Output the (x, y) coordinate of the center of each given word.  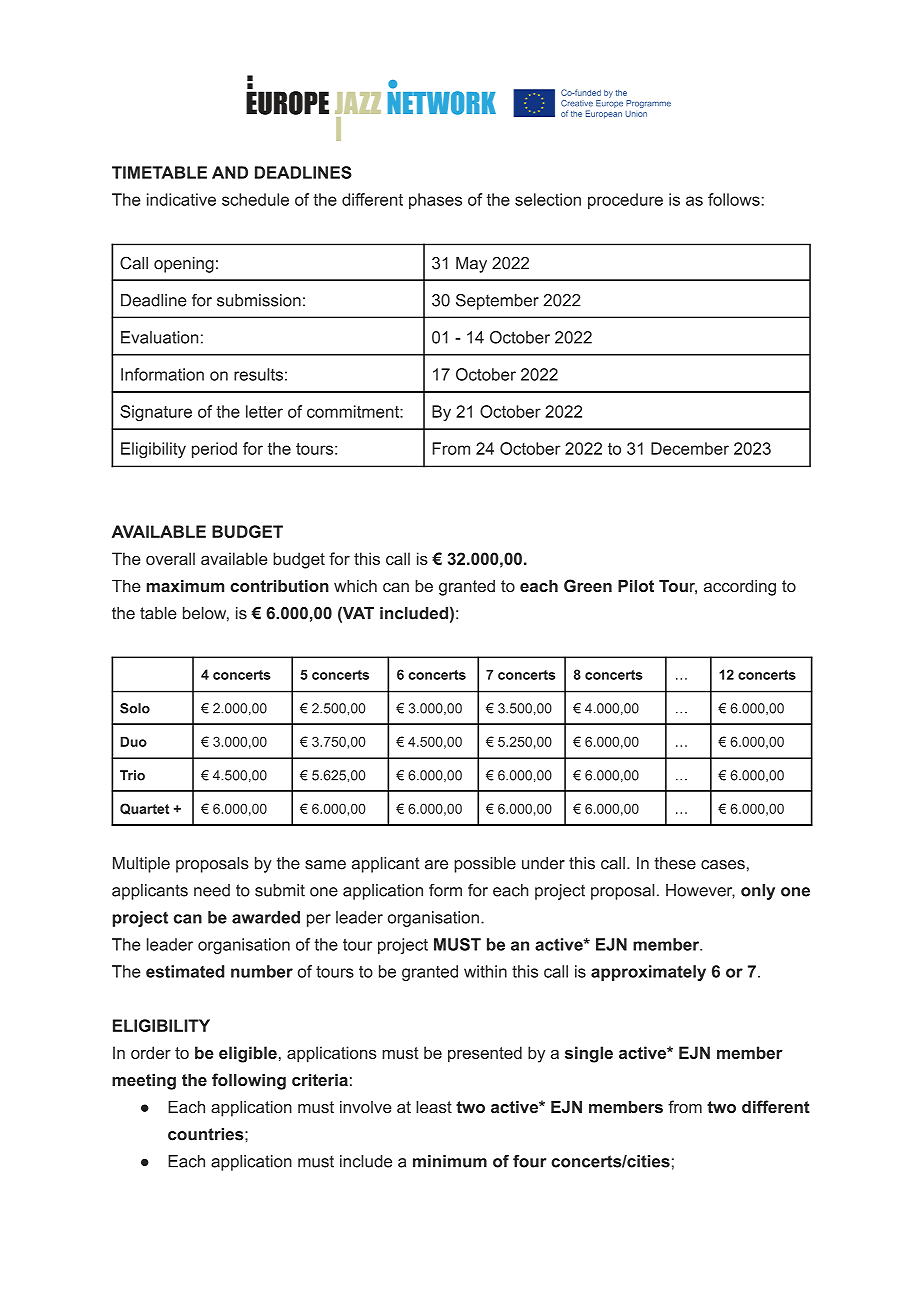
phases (435, 201)
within (485, 971)
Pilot (636, 585)
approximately (648, 973)
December (690, 448)
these (675, 863)
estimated (185, 971)
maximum (185, 585)
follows (734, 199)
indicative (181, 199)
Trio (132, 775)
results (258, 374)
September (497, 302)
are (436, 865)
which (355, 585)
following (249, 1081)
